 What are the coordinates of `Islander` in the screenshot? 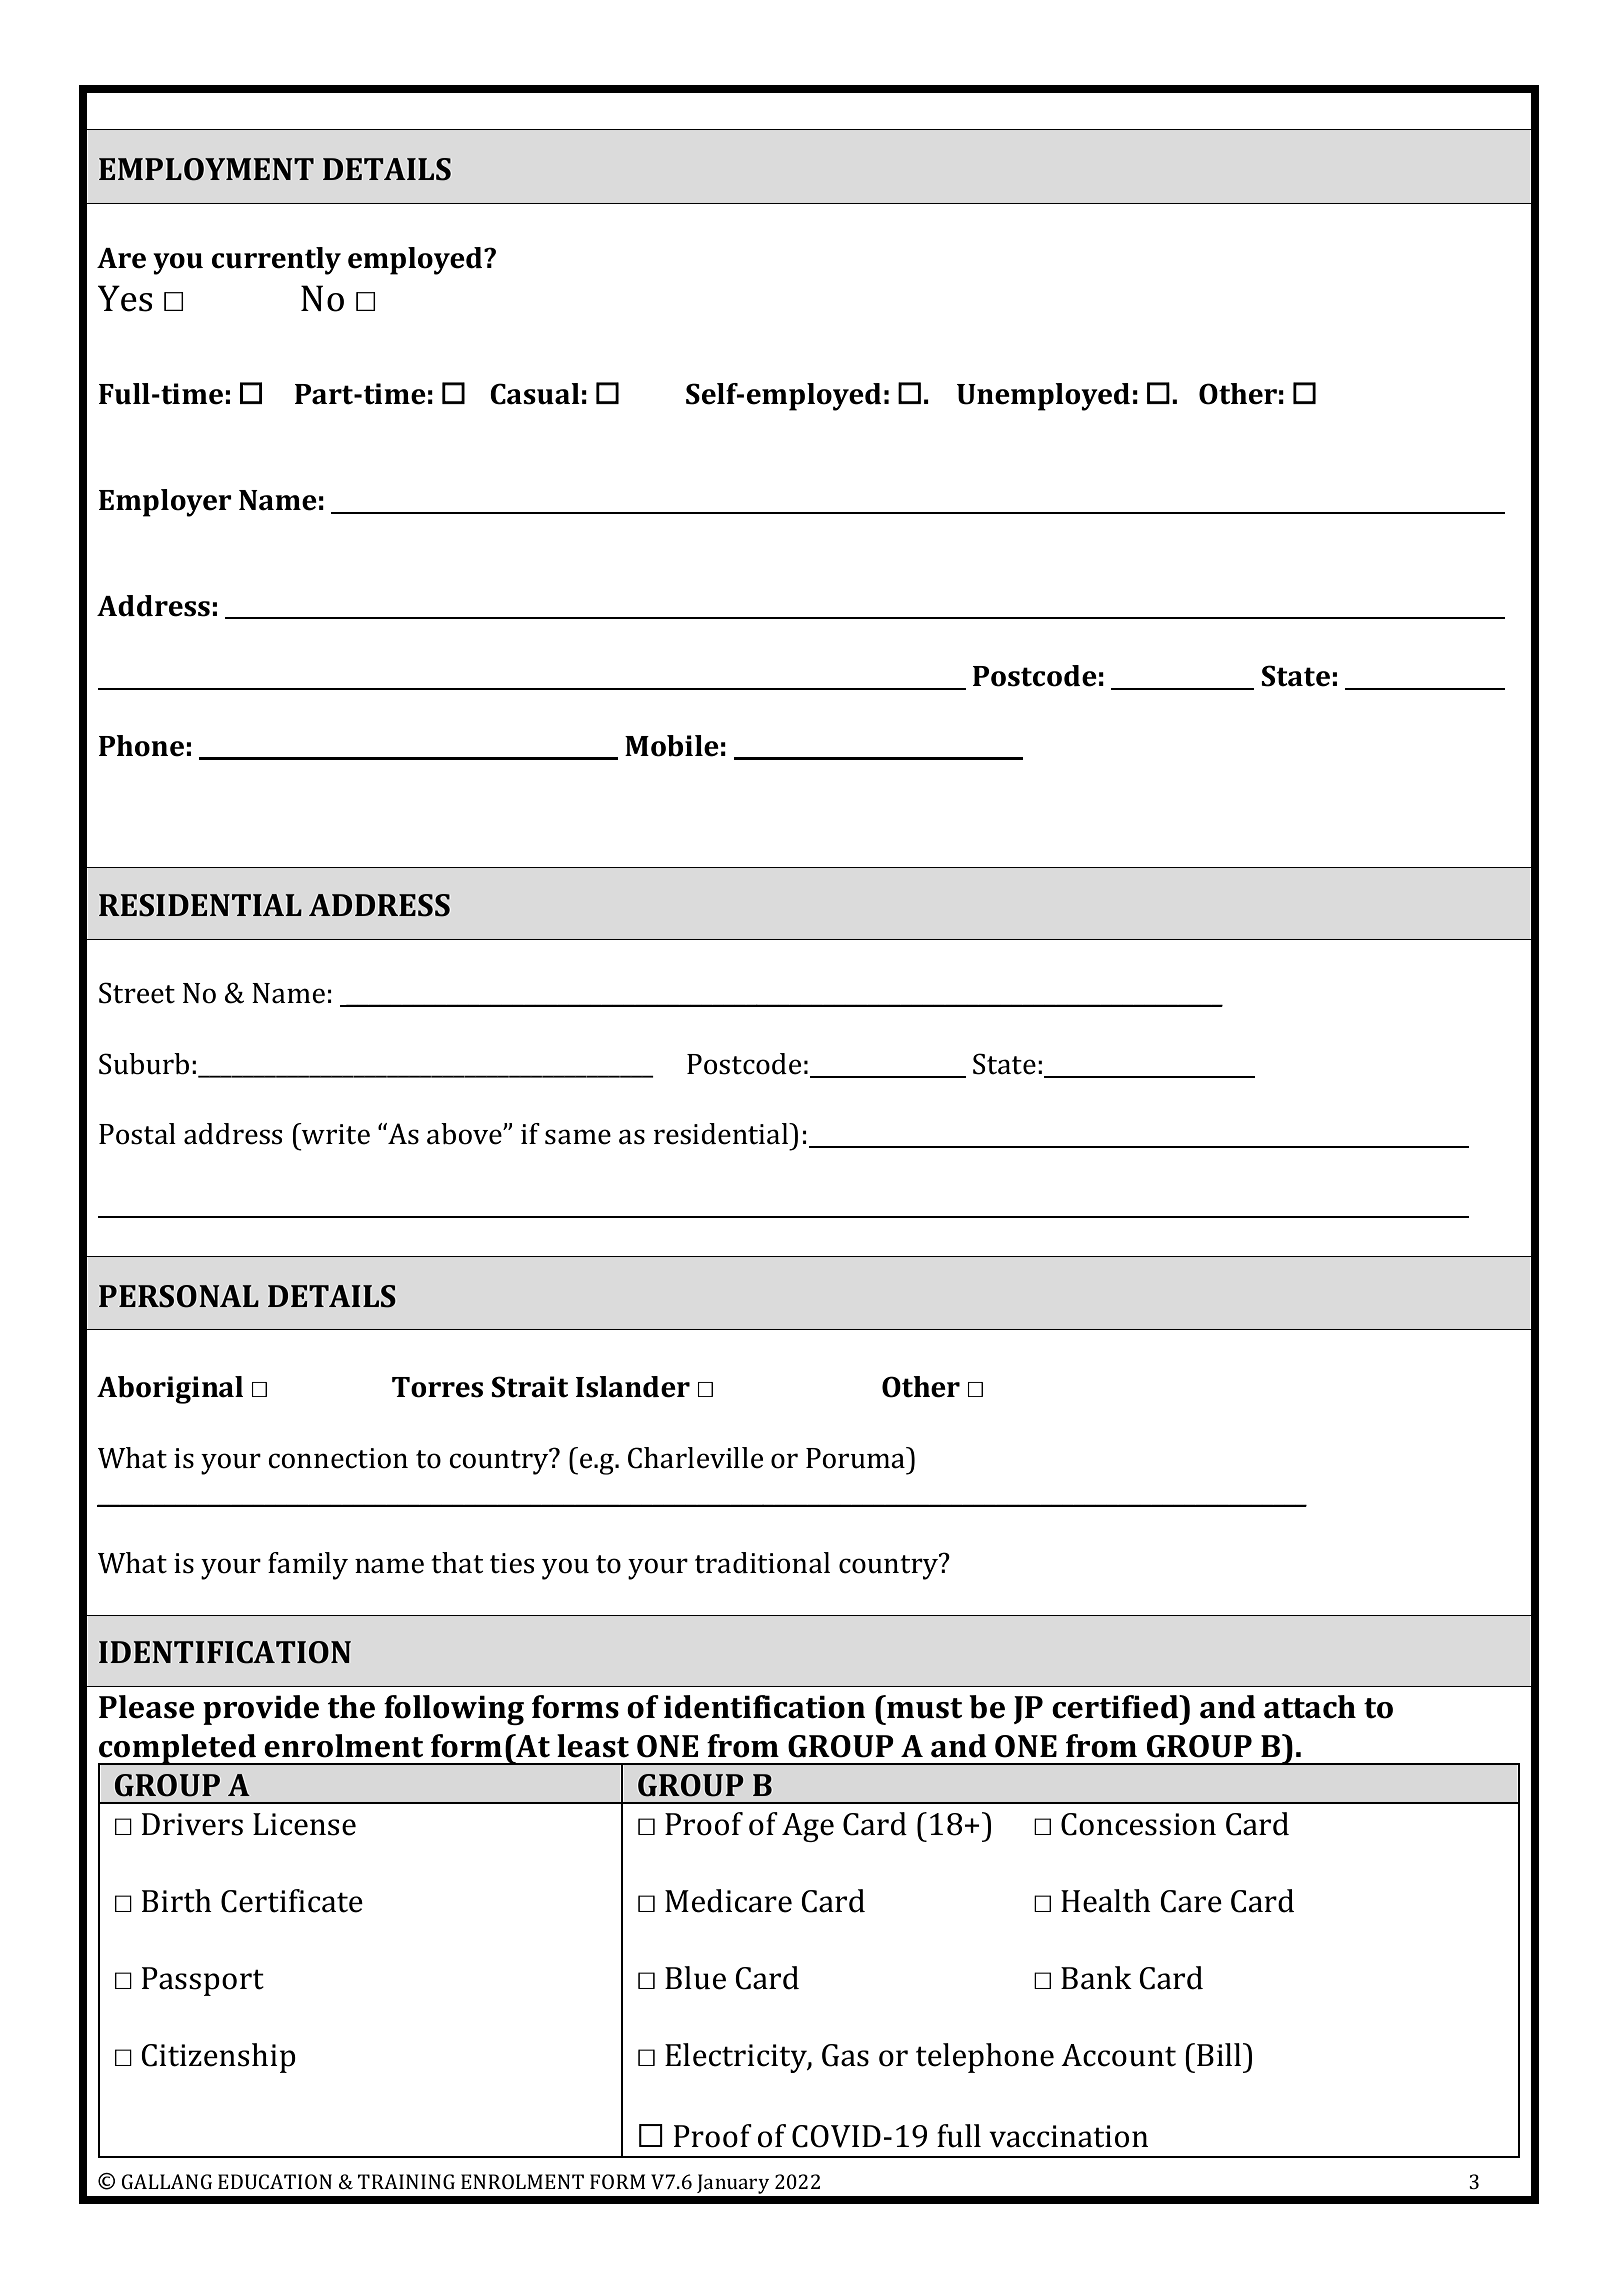 It's located at (633, 1387).
